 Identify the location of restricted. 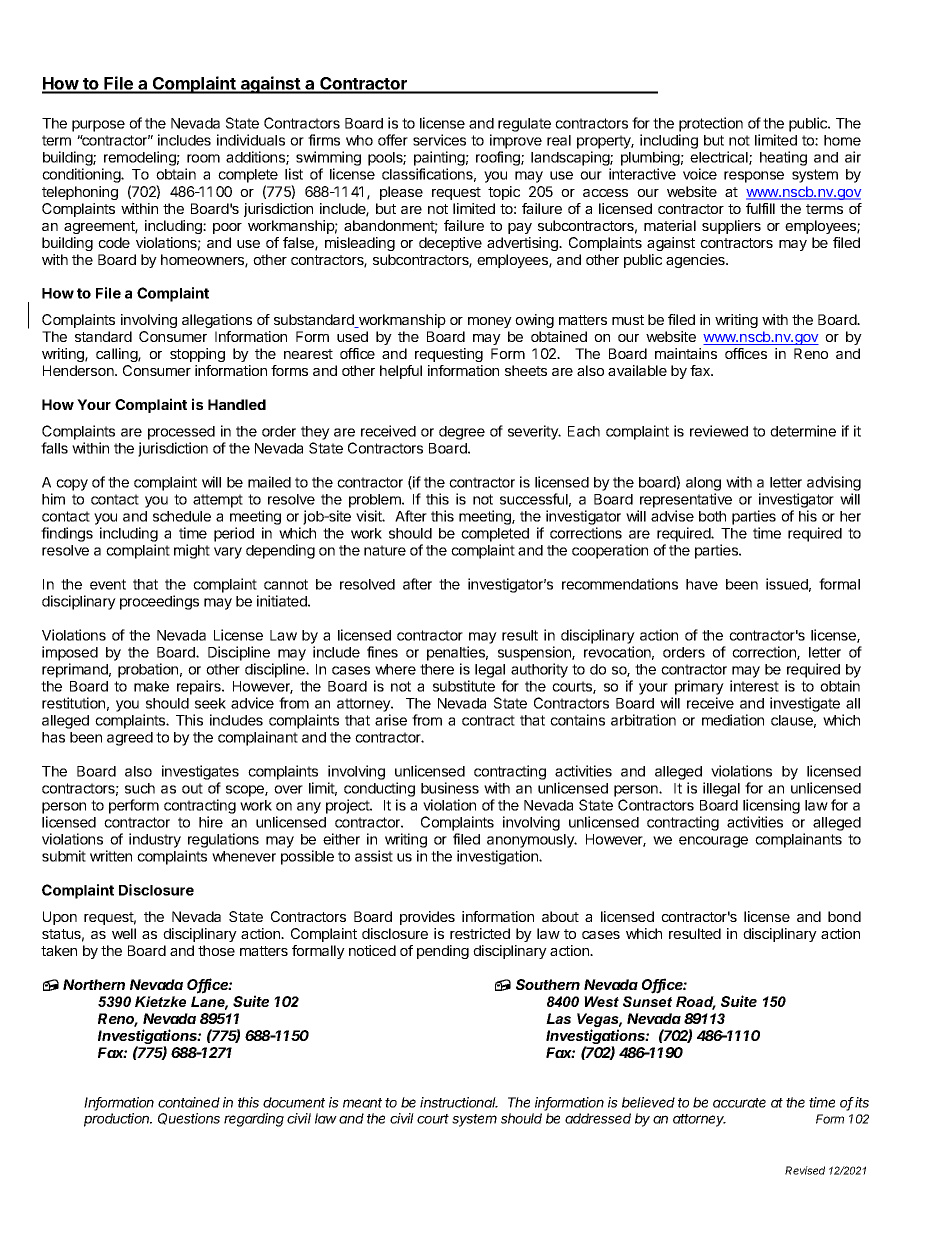
(480, 933).
